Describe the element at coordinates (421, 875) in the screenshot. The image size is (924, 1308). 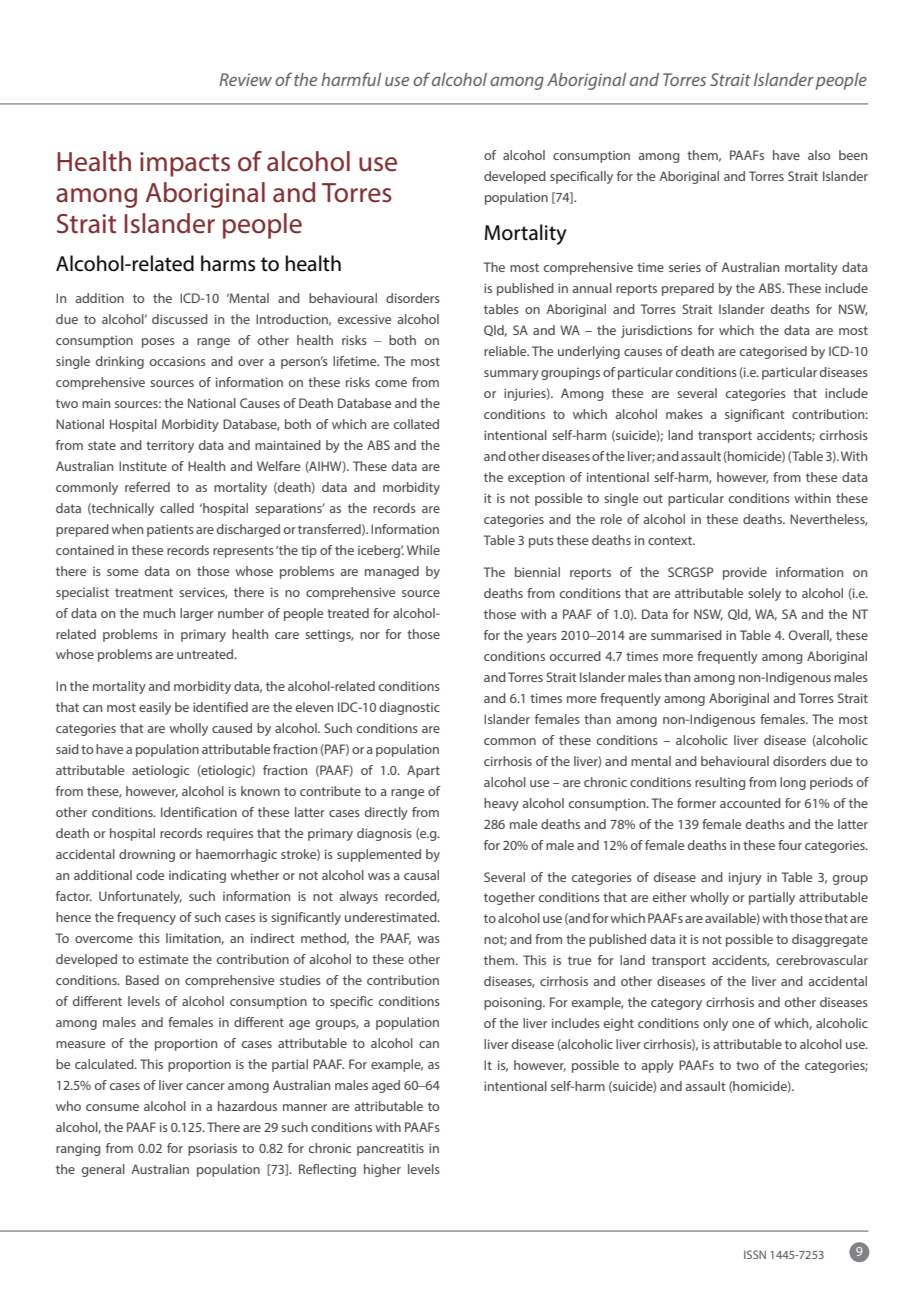
I see `causal` at that location.
